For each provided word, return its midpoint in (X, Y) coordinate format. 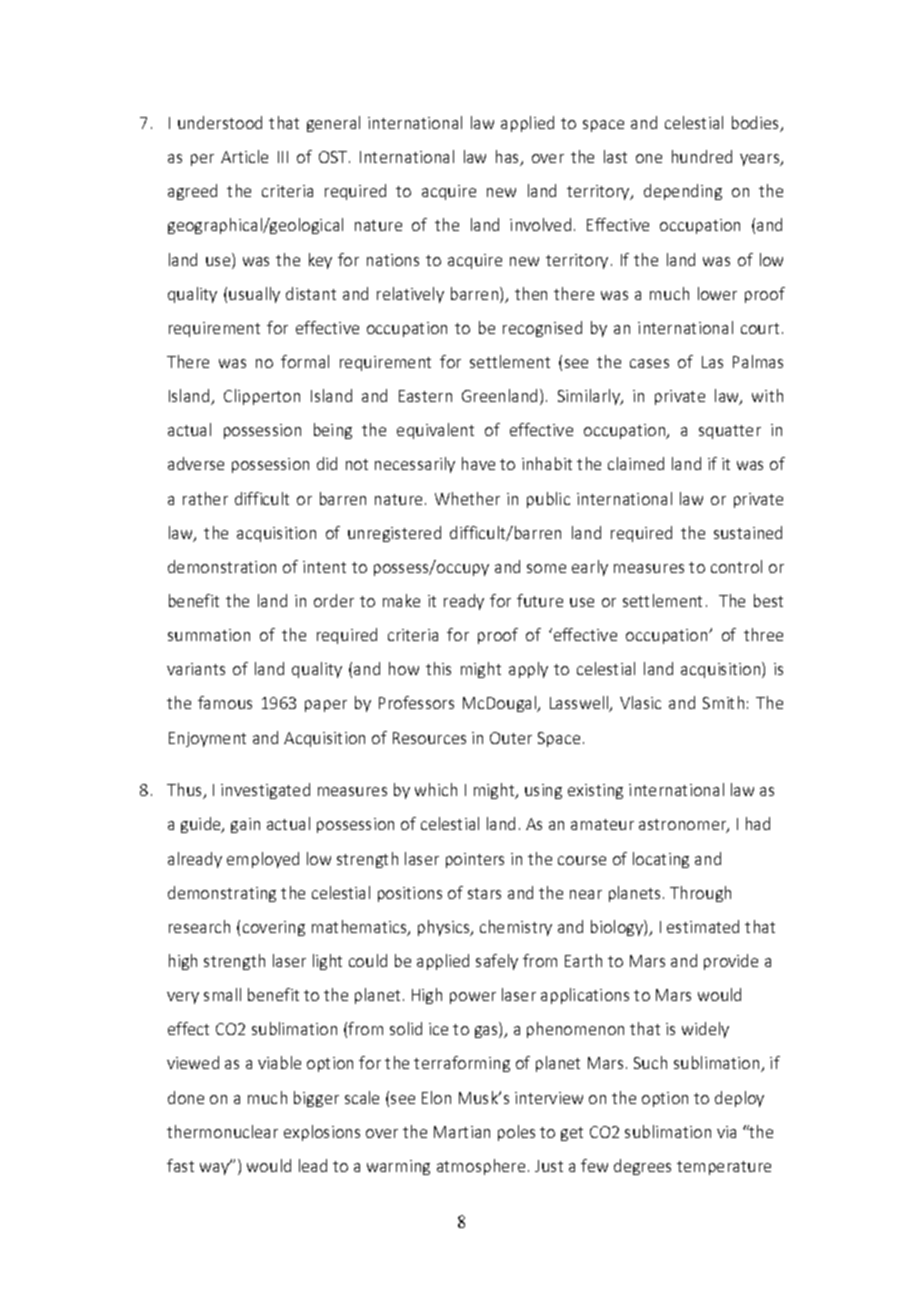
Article (244, 156)
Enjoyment (207, 739)
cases (649, 363)
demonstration (222, 566)
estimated (703, 926)
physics (445, 928)
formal (305, 361)
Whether (467, 498)
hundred (702, 156)
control (736, 566)
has (509, 158)
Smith (723, 702)
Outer (511, 738)
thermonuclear (222, 1131)
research (199, 926)
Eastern (425, 396)
